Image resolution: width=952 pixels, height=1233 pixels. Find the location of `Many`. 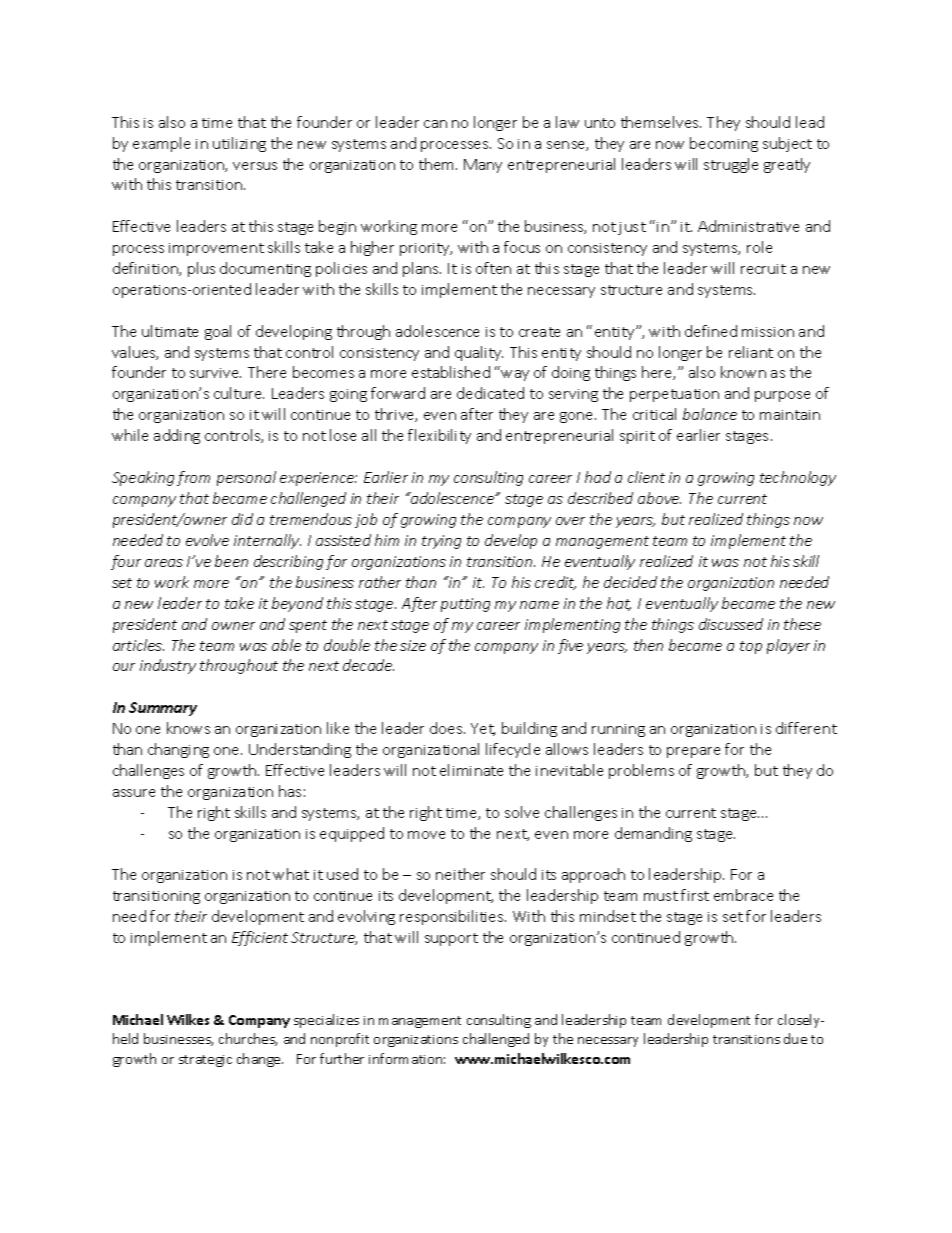

Many is located at coordinates (483, 166).
